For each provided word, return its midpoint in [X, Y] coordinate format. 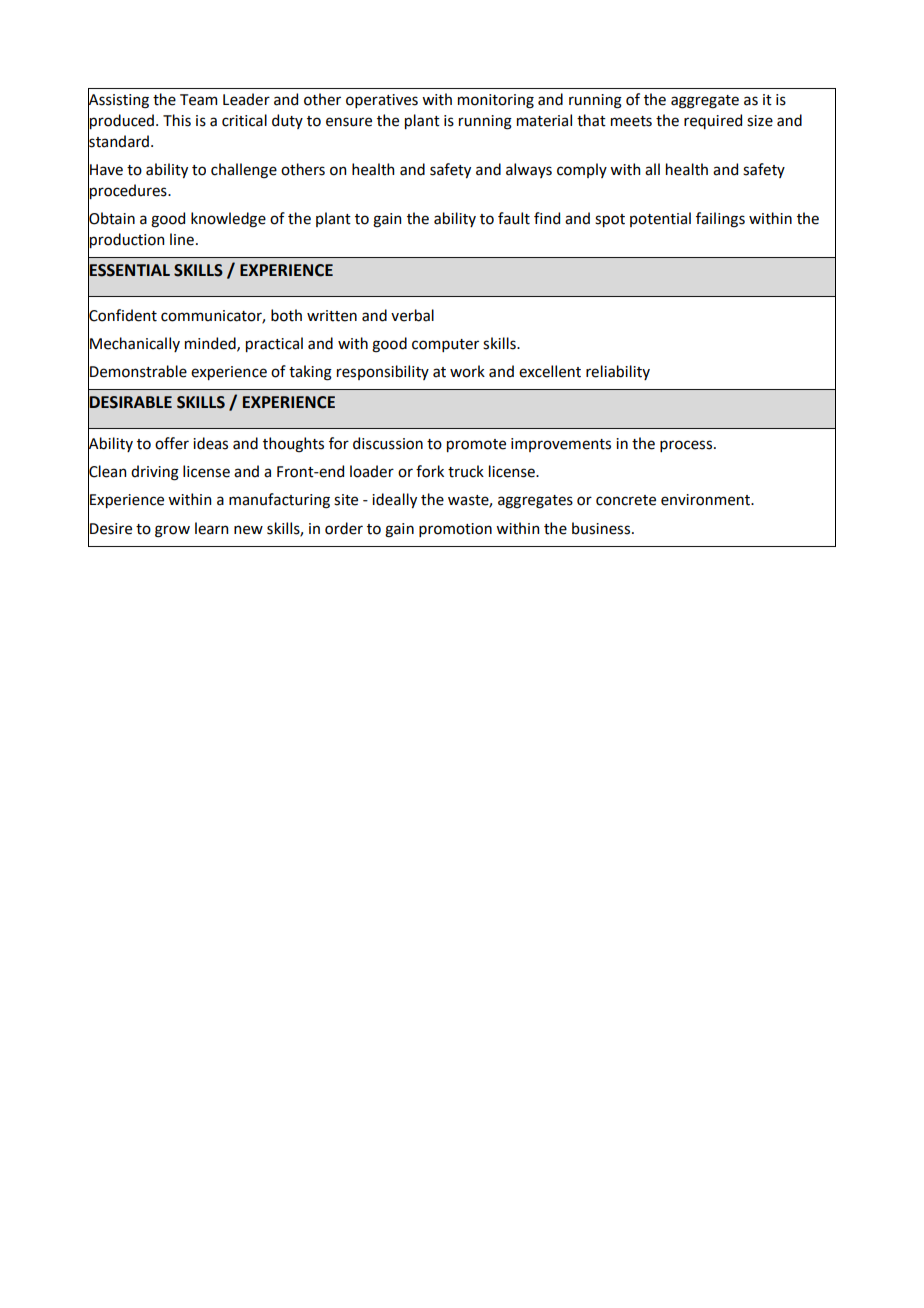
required [713, 121]
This [177, 120]
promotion [455, 530]
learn [211, 528]
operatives [382, 101]
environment [706, 500]
